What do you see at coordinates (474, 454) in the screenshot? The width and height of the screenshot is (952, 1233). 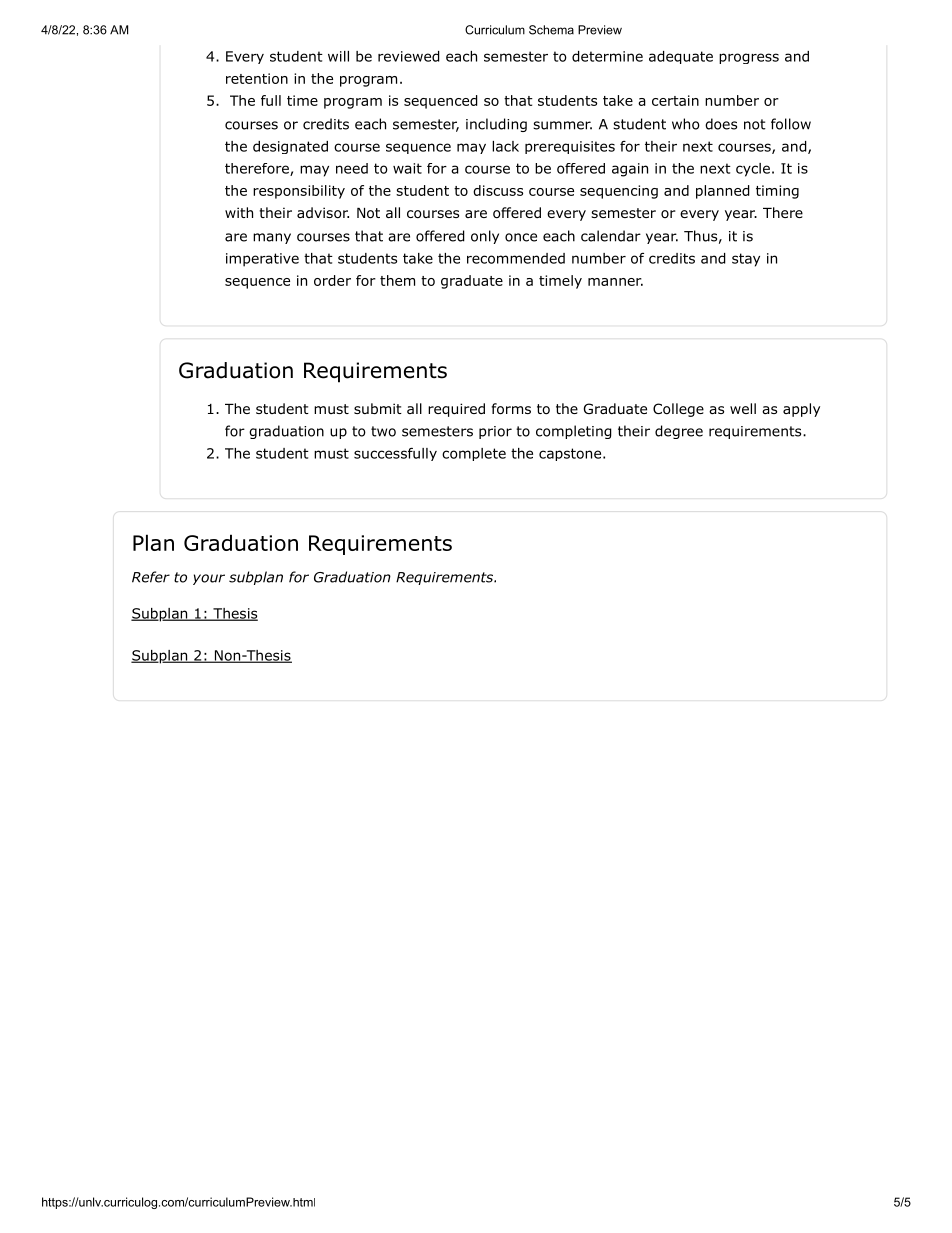 I see `complete` at bounding box center [474, 454].
